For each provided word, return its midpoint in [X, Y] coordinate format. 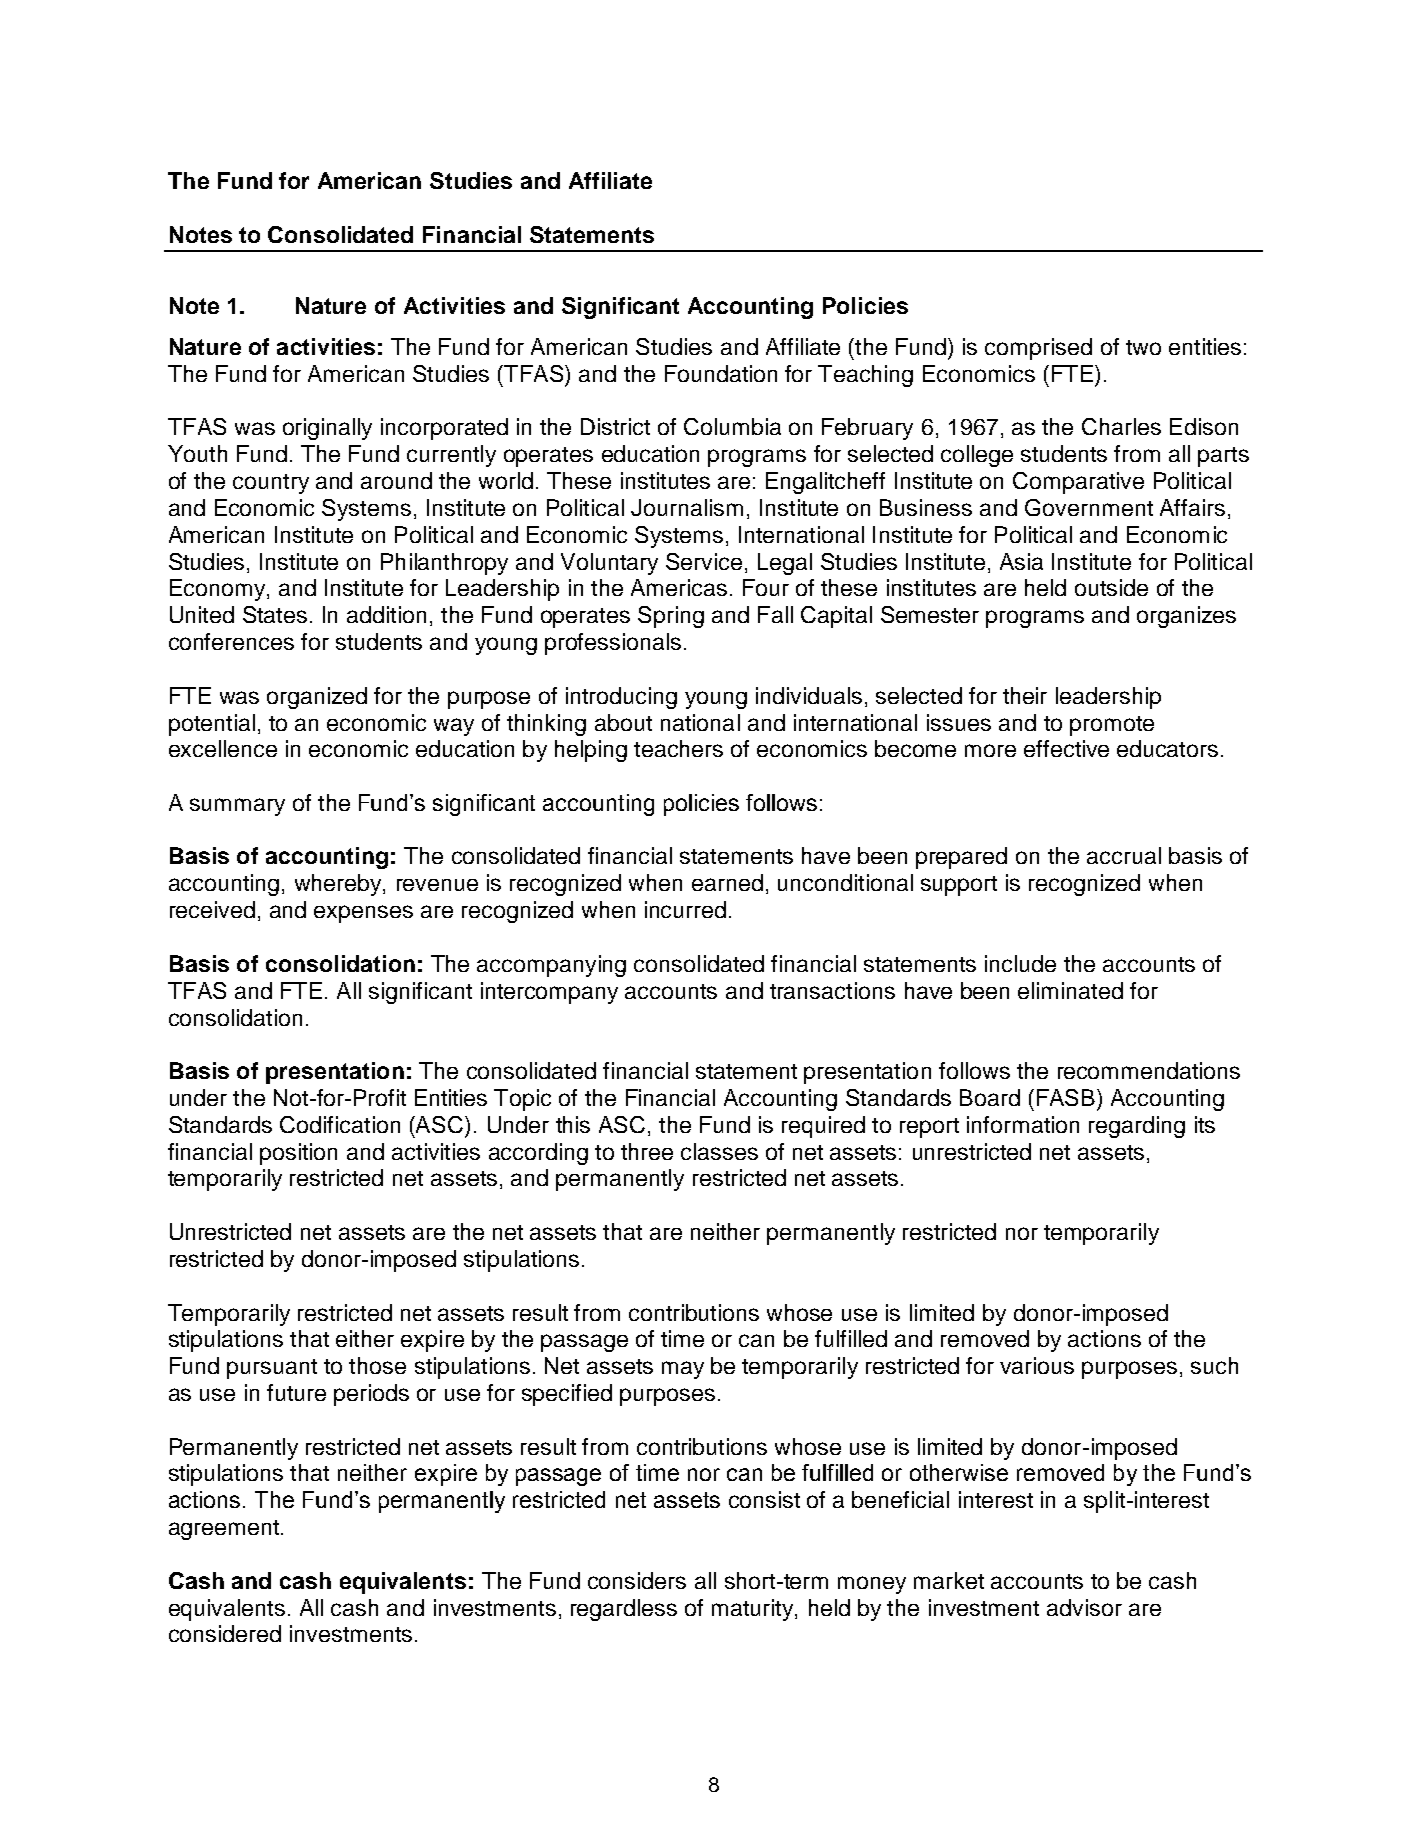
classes [719, 1151]
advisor [1084, 1607]
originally [327, 429]
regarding [1137, 1127]
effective [1066, 748]
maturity [754, 1610]
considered [225, 1633]
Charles [1121, 426]
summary [237, 807]
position [298, 1154]
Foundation [721, 373]
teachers [678, 748]
